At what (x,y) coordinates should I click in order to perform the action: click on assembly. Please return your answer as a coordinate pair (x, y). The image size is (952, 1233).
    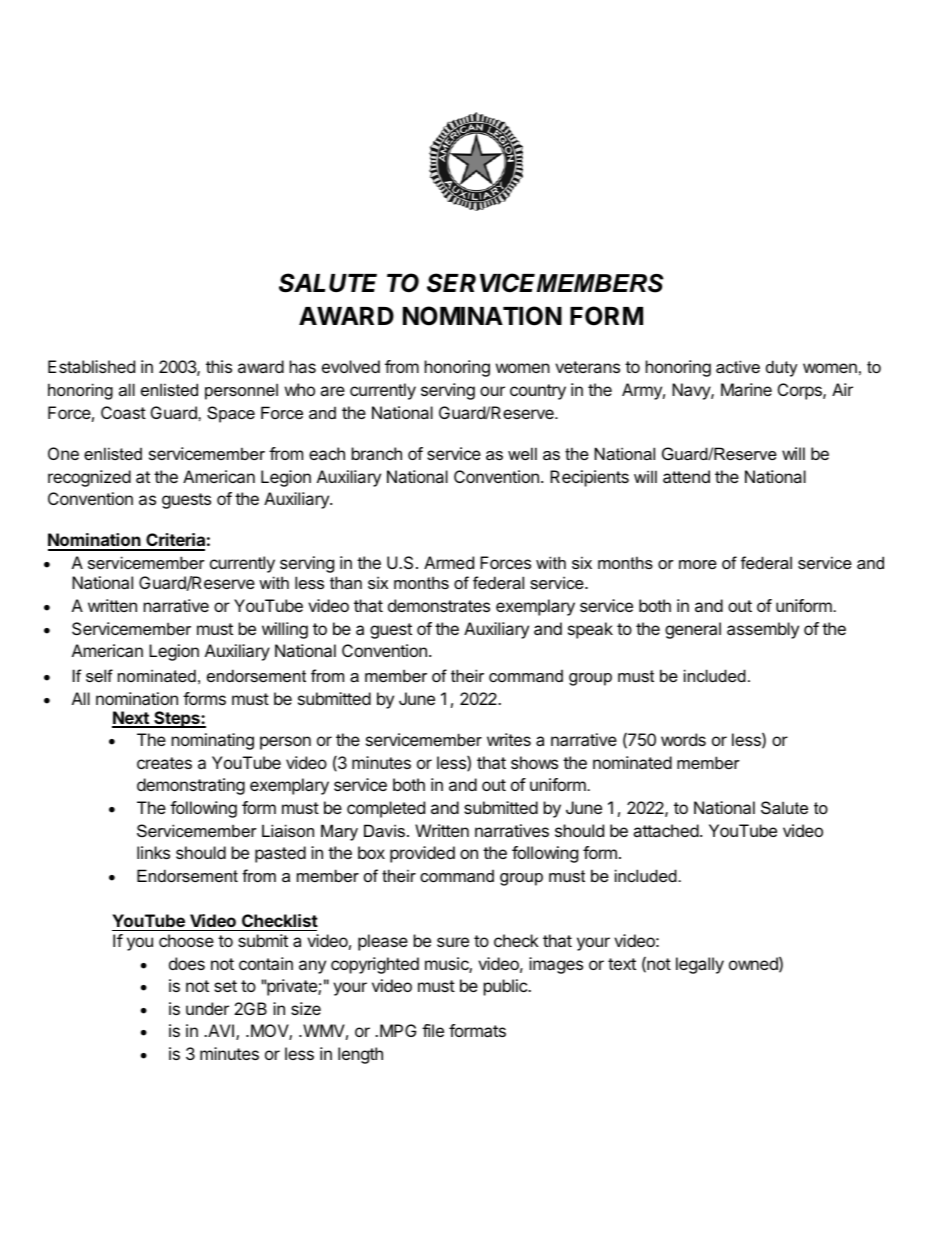
    Looking at the image, I should click on (763, 630).
